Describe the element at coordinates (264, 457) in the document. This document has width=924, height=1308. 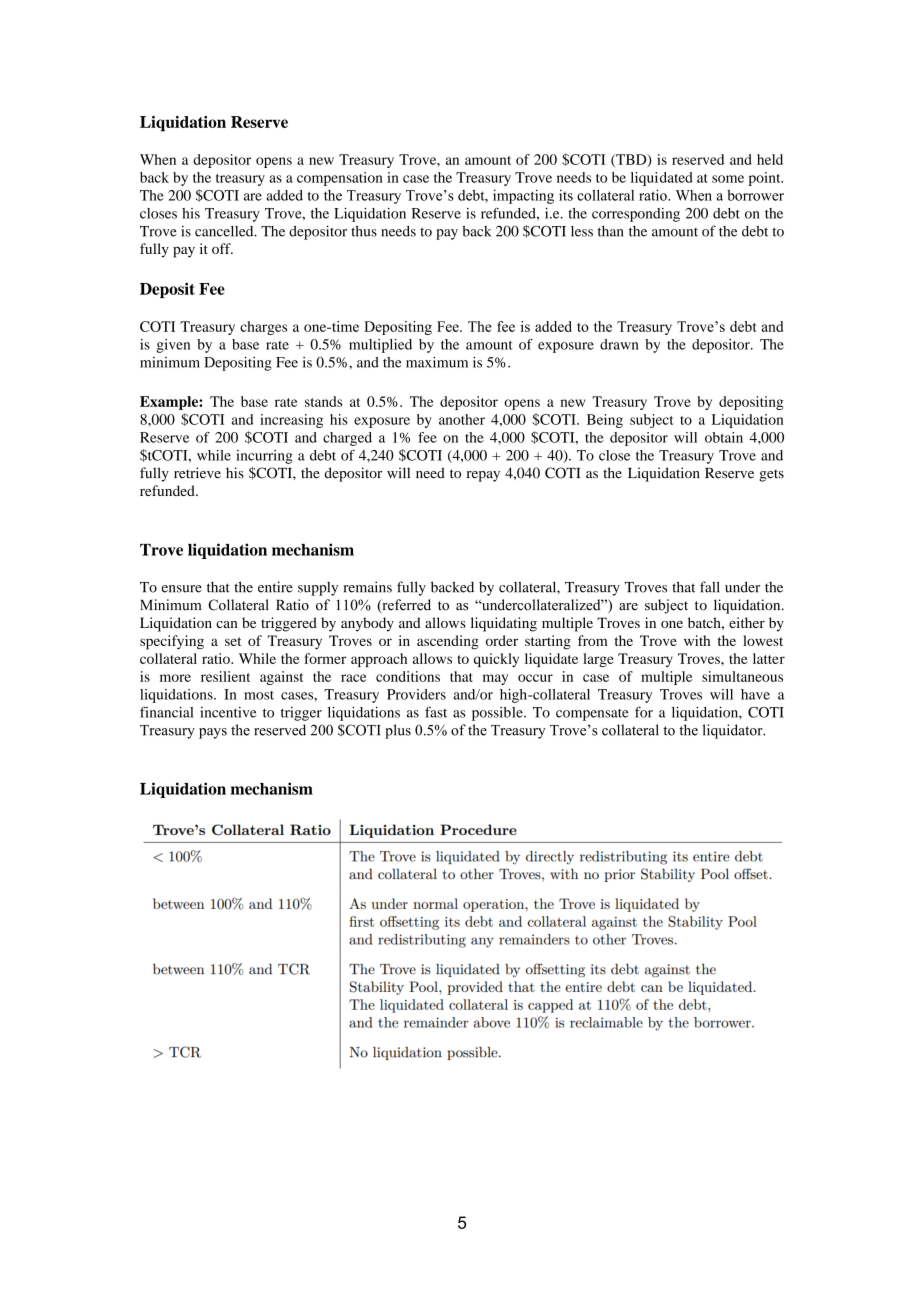
I see `incurring` at that location.
